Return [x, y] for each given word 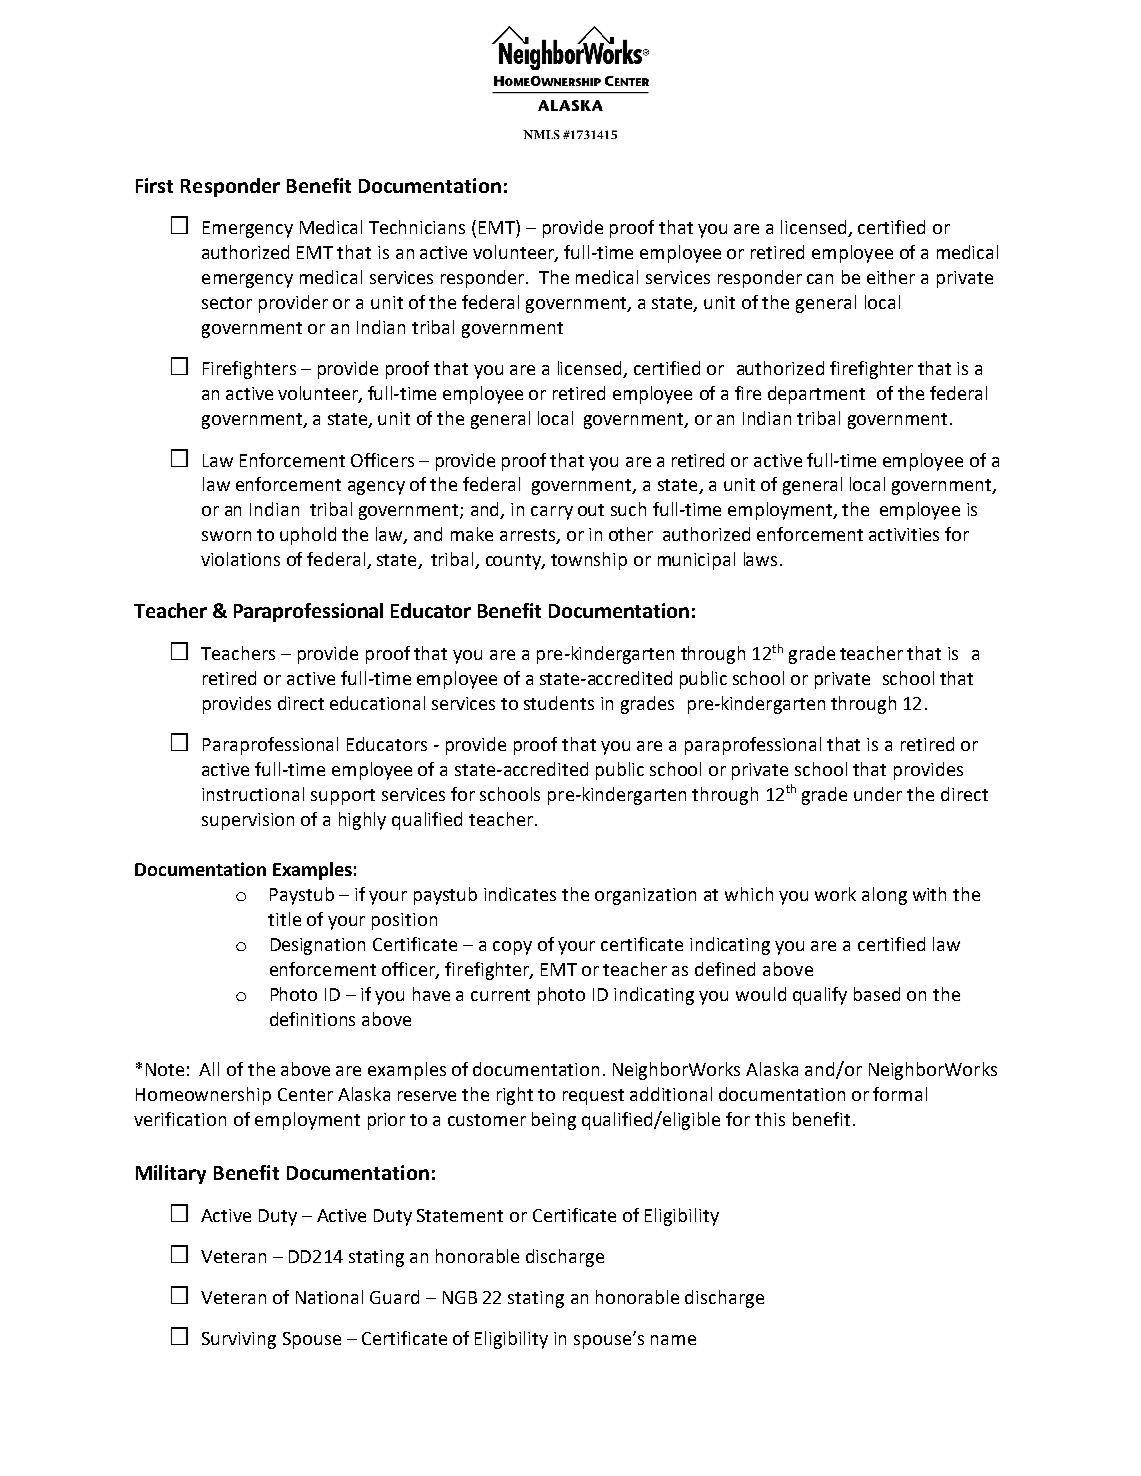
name [673, 1340]
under [878, 794]
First [154, 185]
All [209, 1069]
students [559, 703]
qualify [820, 996]
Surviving [239, 1340]
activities [904, 534]
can [820, 279]
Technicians [417, 227]
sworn [226, 536]
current [500, 995]
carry [552, 513]
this [770, 1119]
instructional [253, 794]
